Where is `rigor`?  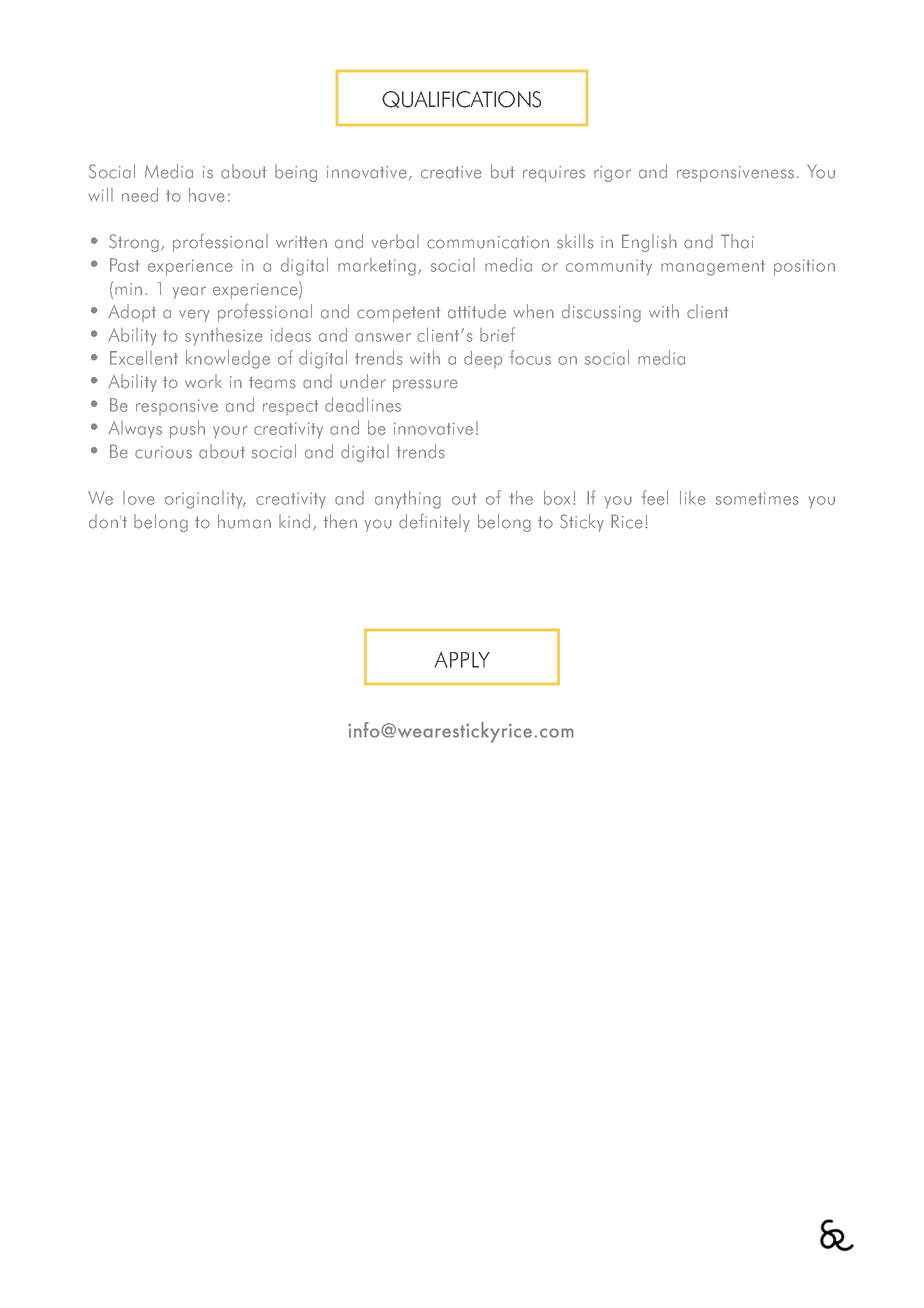
rigor is located at coordinates (612, 174).
